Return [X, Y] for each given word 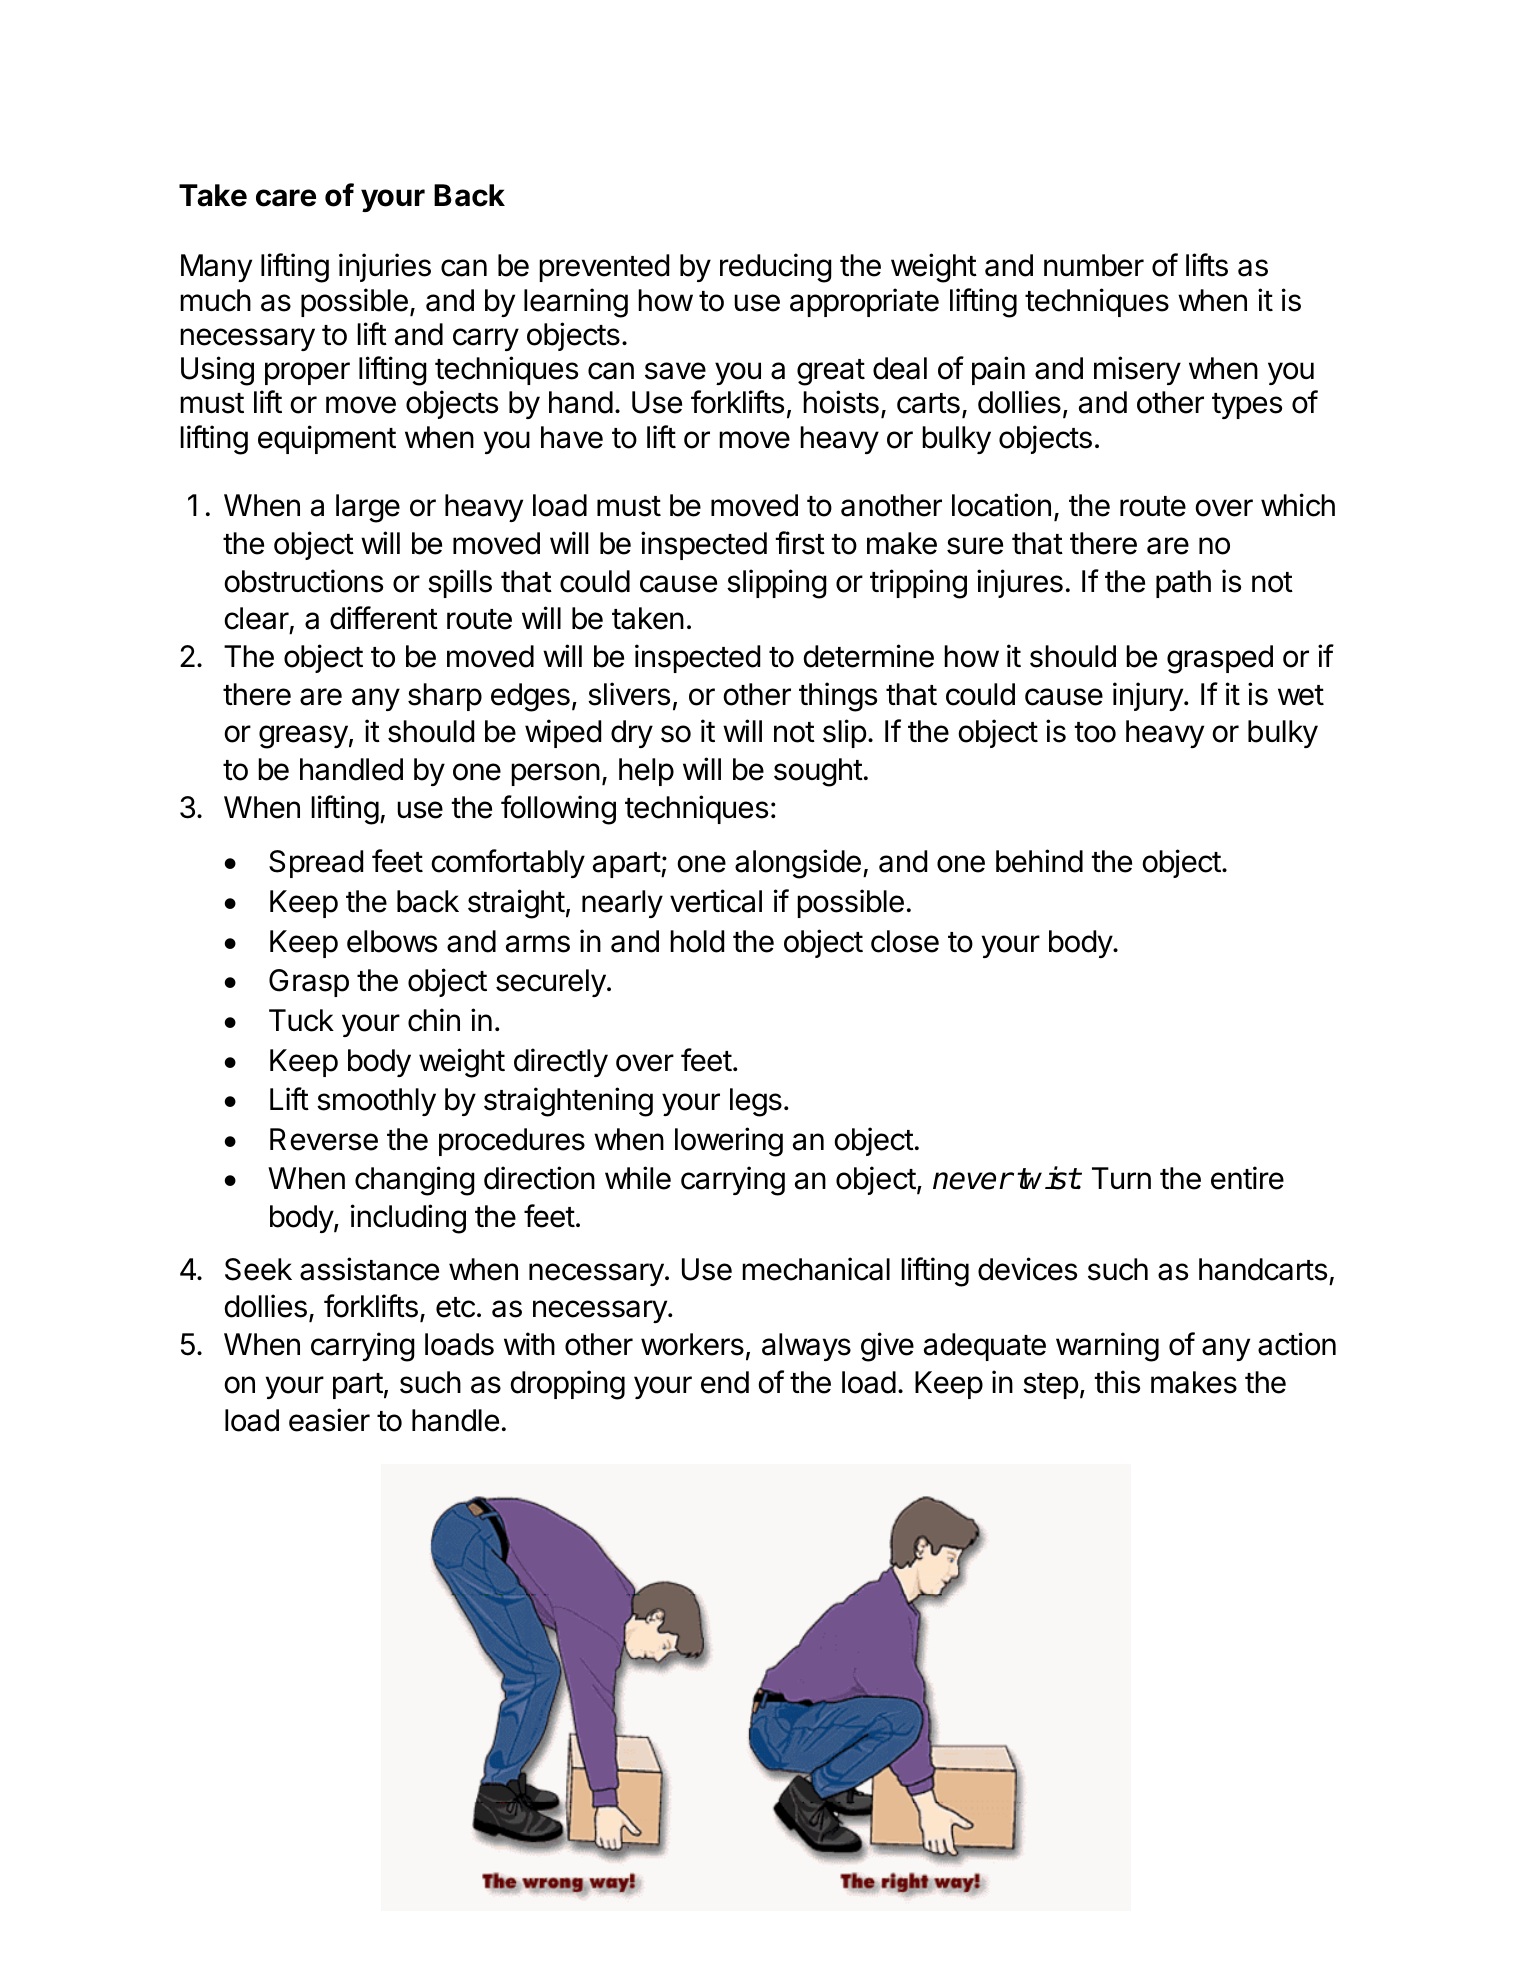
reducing [776, 268]
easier [329, 1420]
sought [818, 772]
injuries [385, 267]
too [1095, 732]
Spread [316, 864]
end [725, 1382]
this [1117, 1382]
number [1094, 265]
